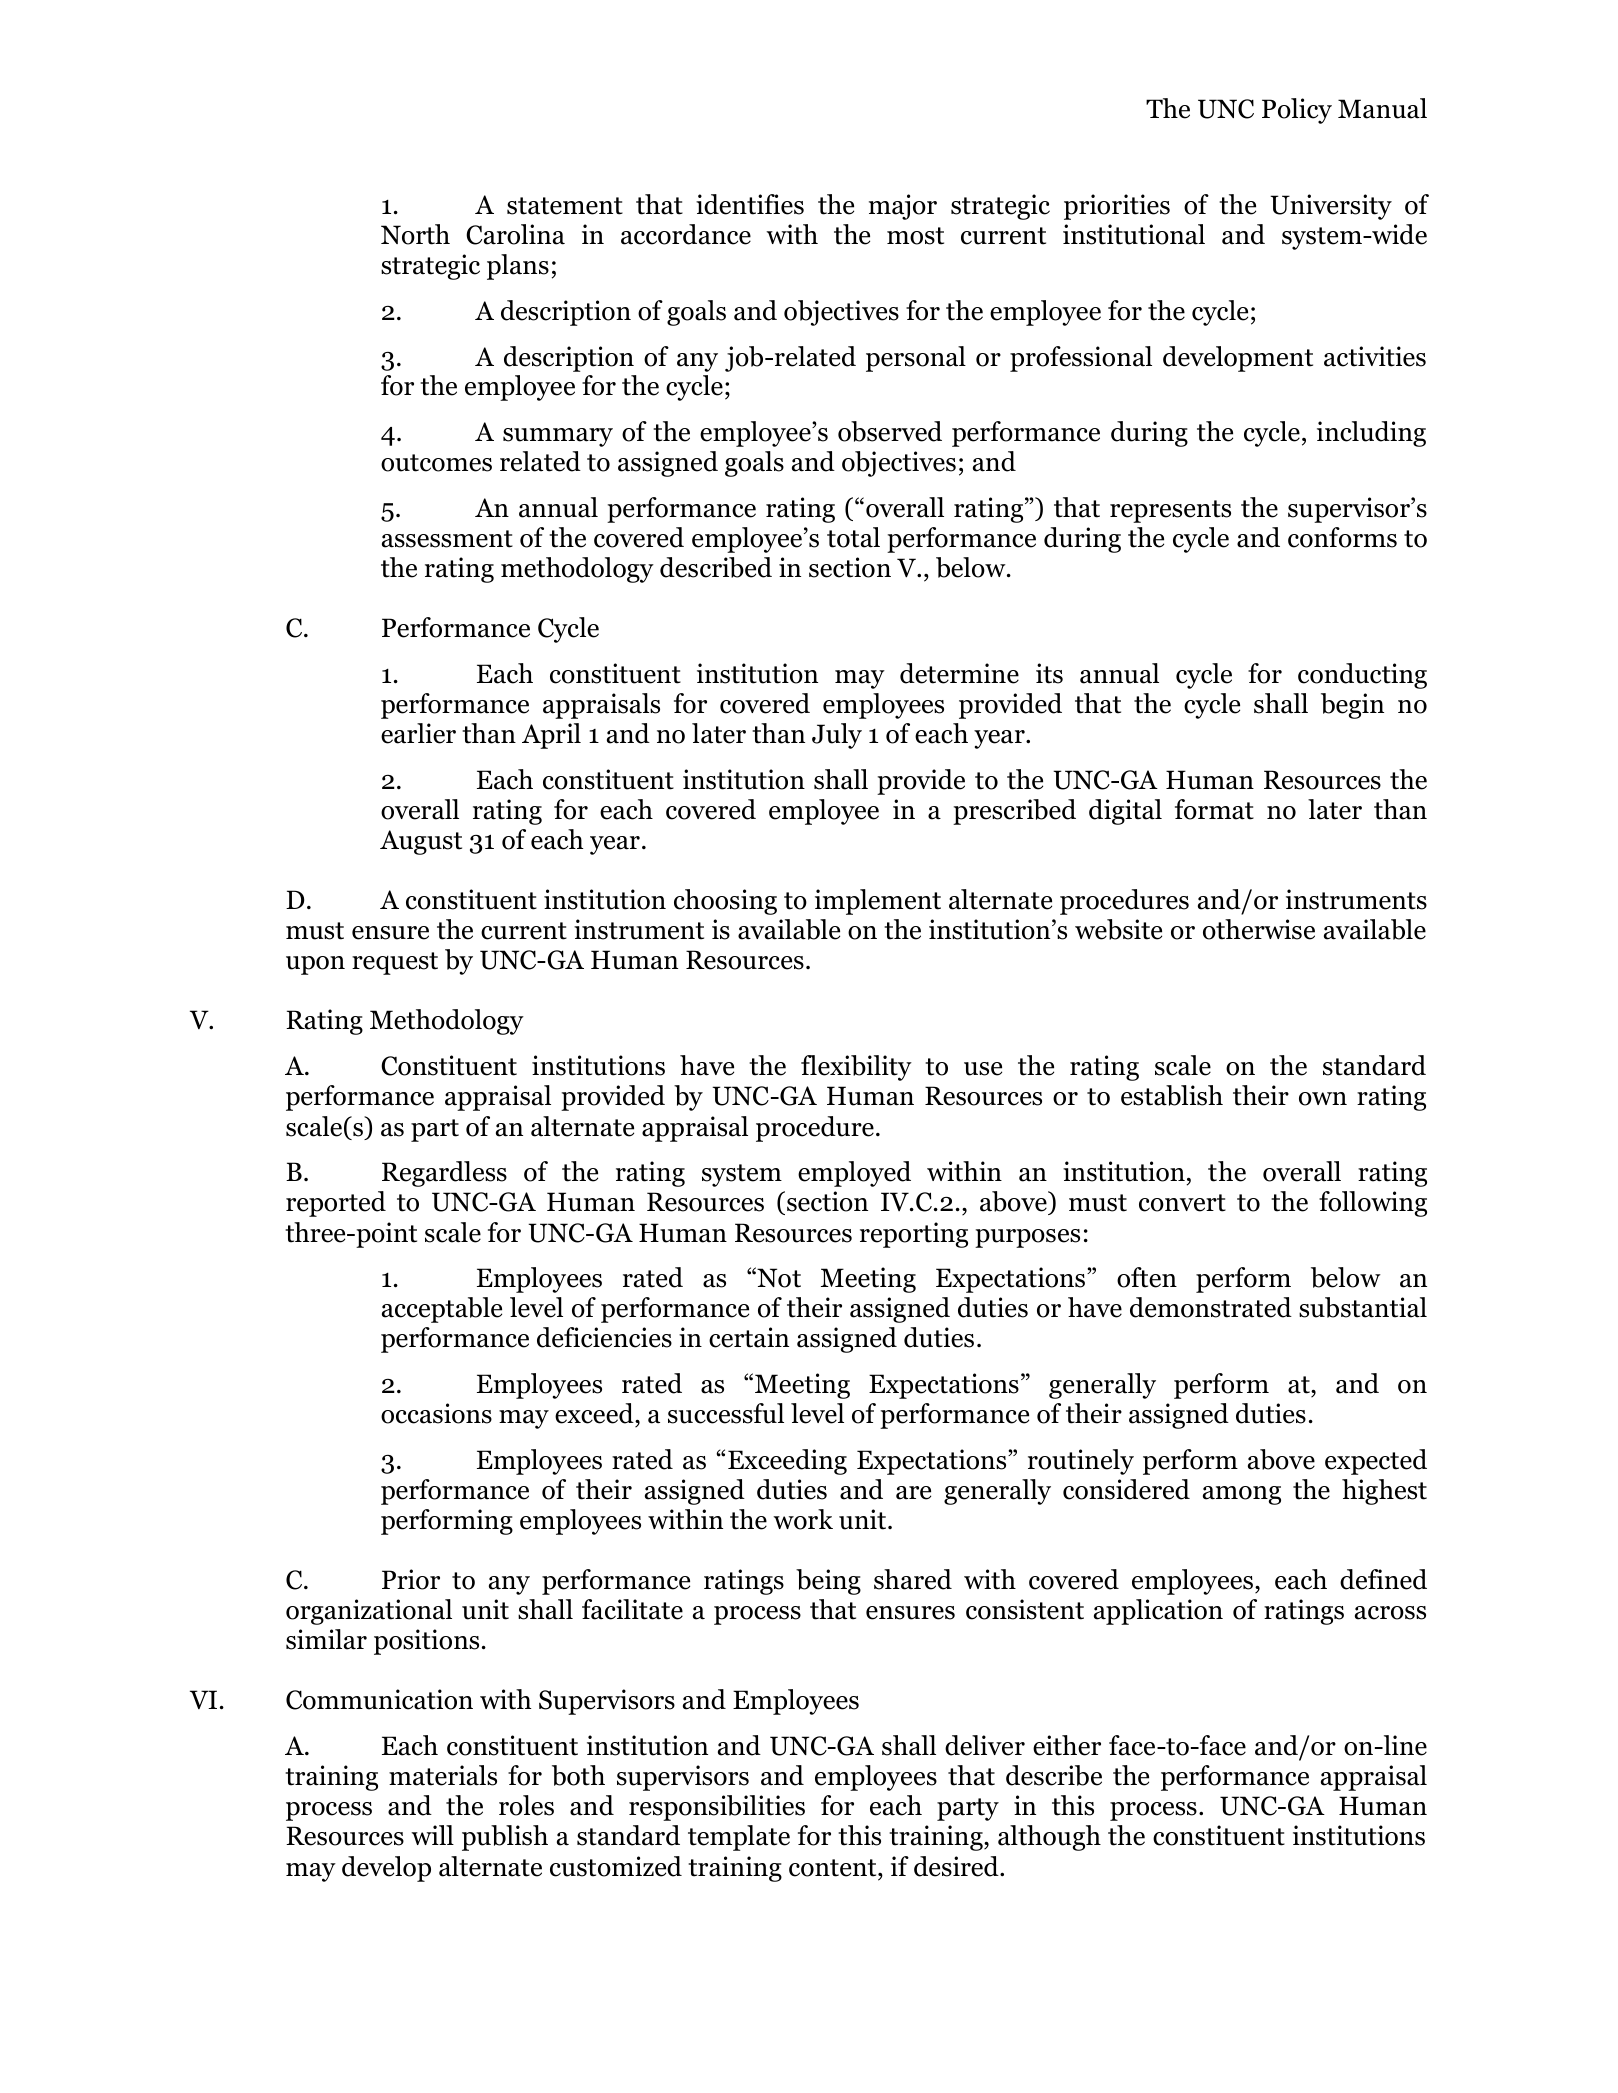 The height and width of the page is (2093, 1618). Describe the element at coordinates (432, 1835) in the page. I see `will` at that location.
